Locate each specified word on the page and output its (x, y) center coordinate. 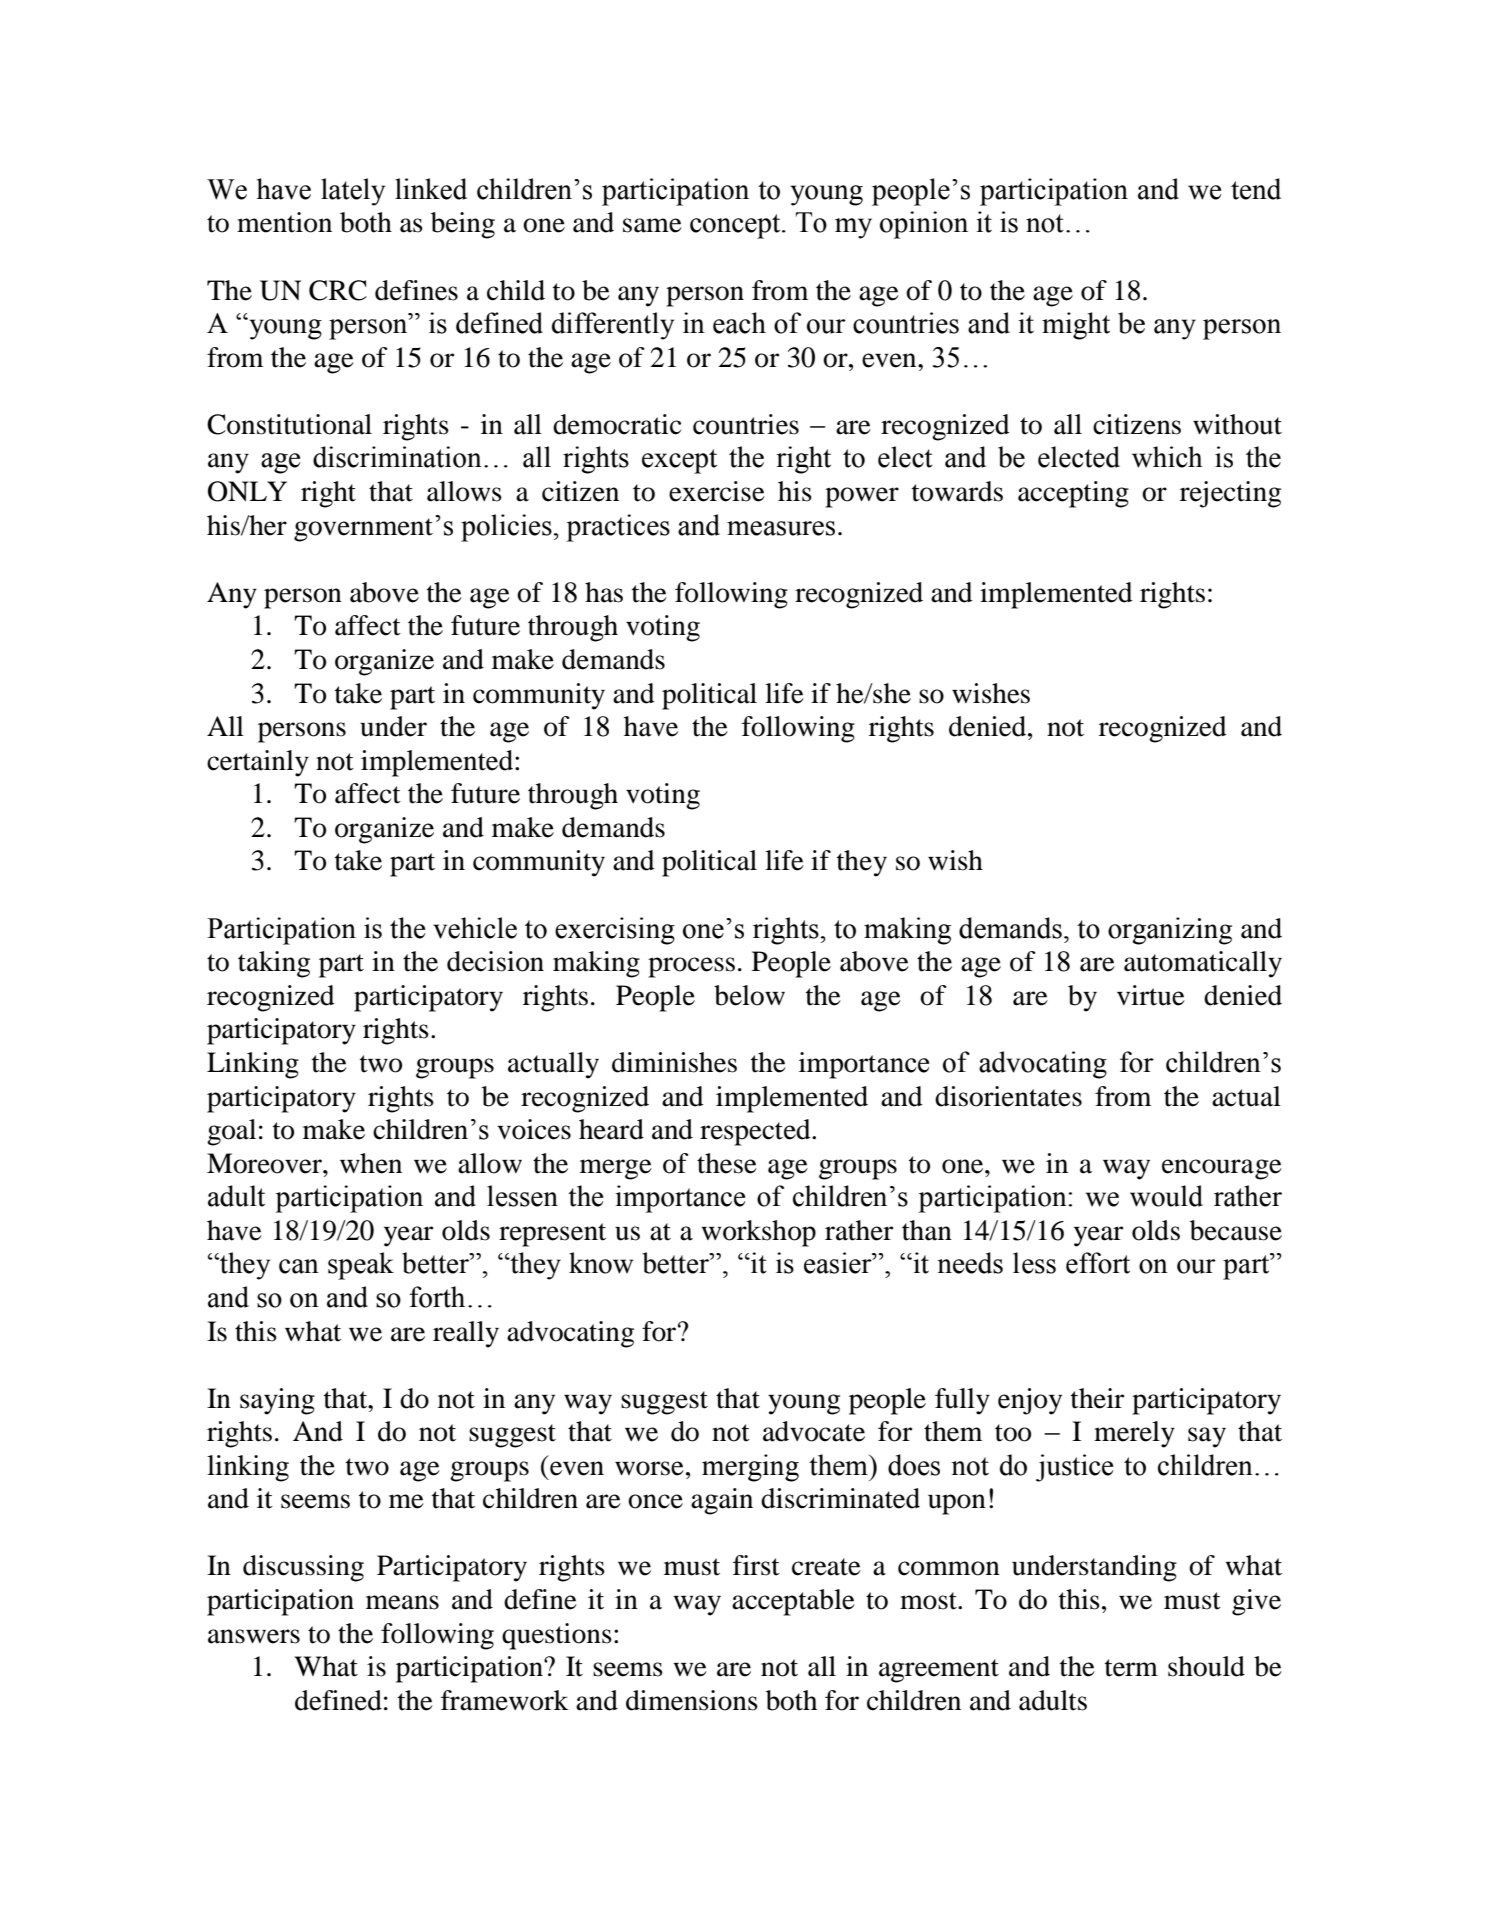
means (402, 1602)
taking (274, 964)
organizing (1170, 931)
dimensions (692, 1700)
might (1076, 326)
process (691, 967)
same (652, 225)
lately (353, 192)
